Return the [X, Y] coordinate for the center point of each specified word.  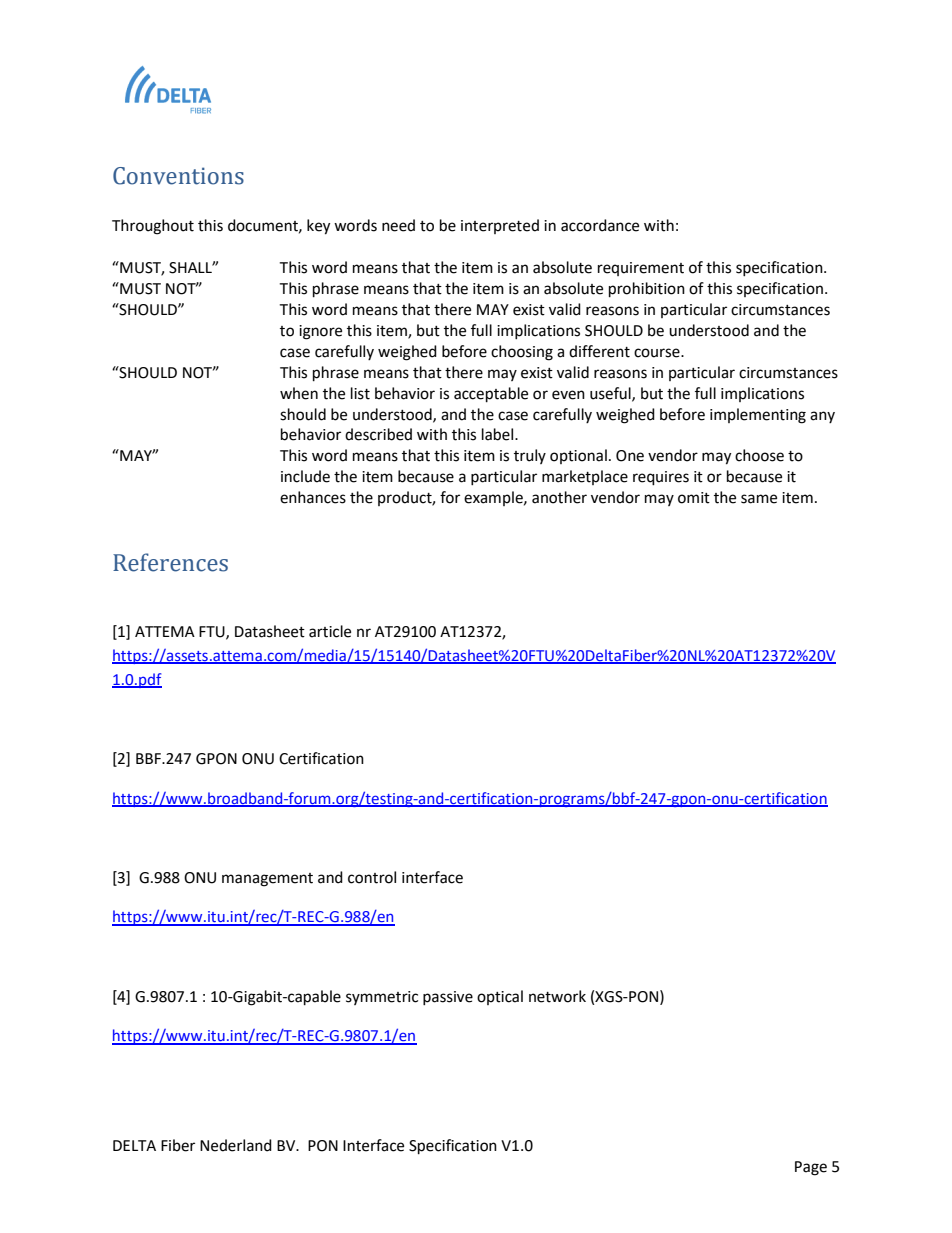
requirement [641, 269]
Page [811, 1168]
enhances [313, 497]
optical [500, 997]
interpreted [500, 226]
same [759, 499]
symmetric [382, 998]
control [372, 877]
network [557, 996]
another [559, 497]
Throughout [153, 227]
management [267, 880]
